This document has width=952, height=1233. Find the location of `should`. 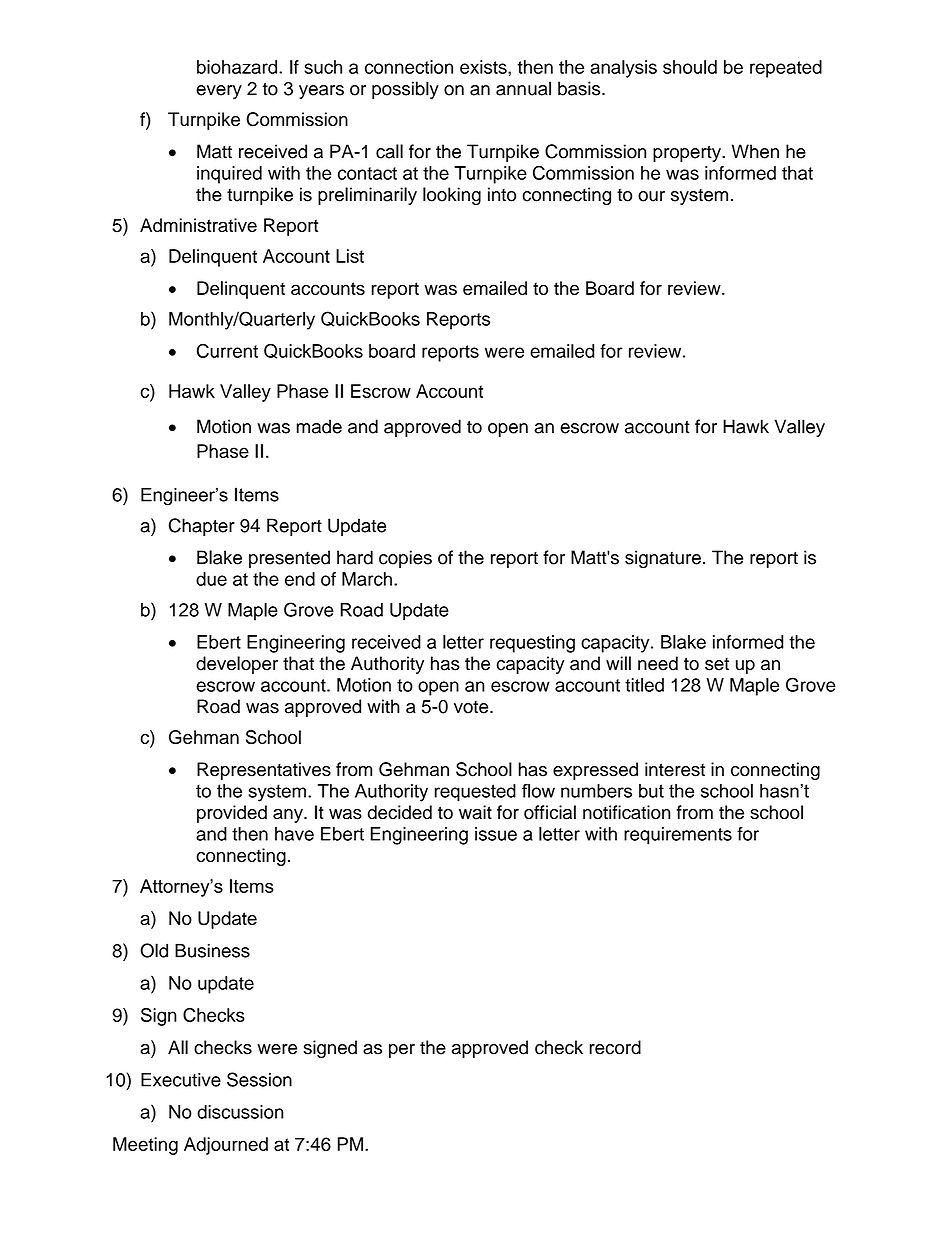

should is located at coordinates (690, 67).
